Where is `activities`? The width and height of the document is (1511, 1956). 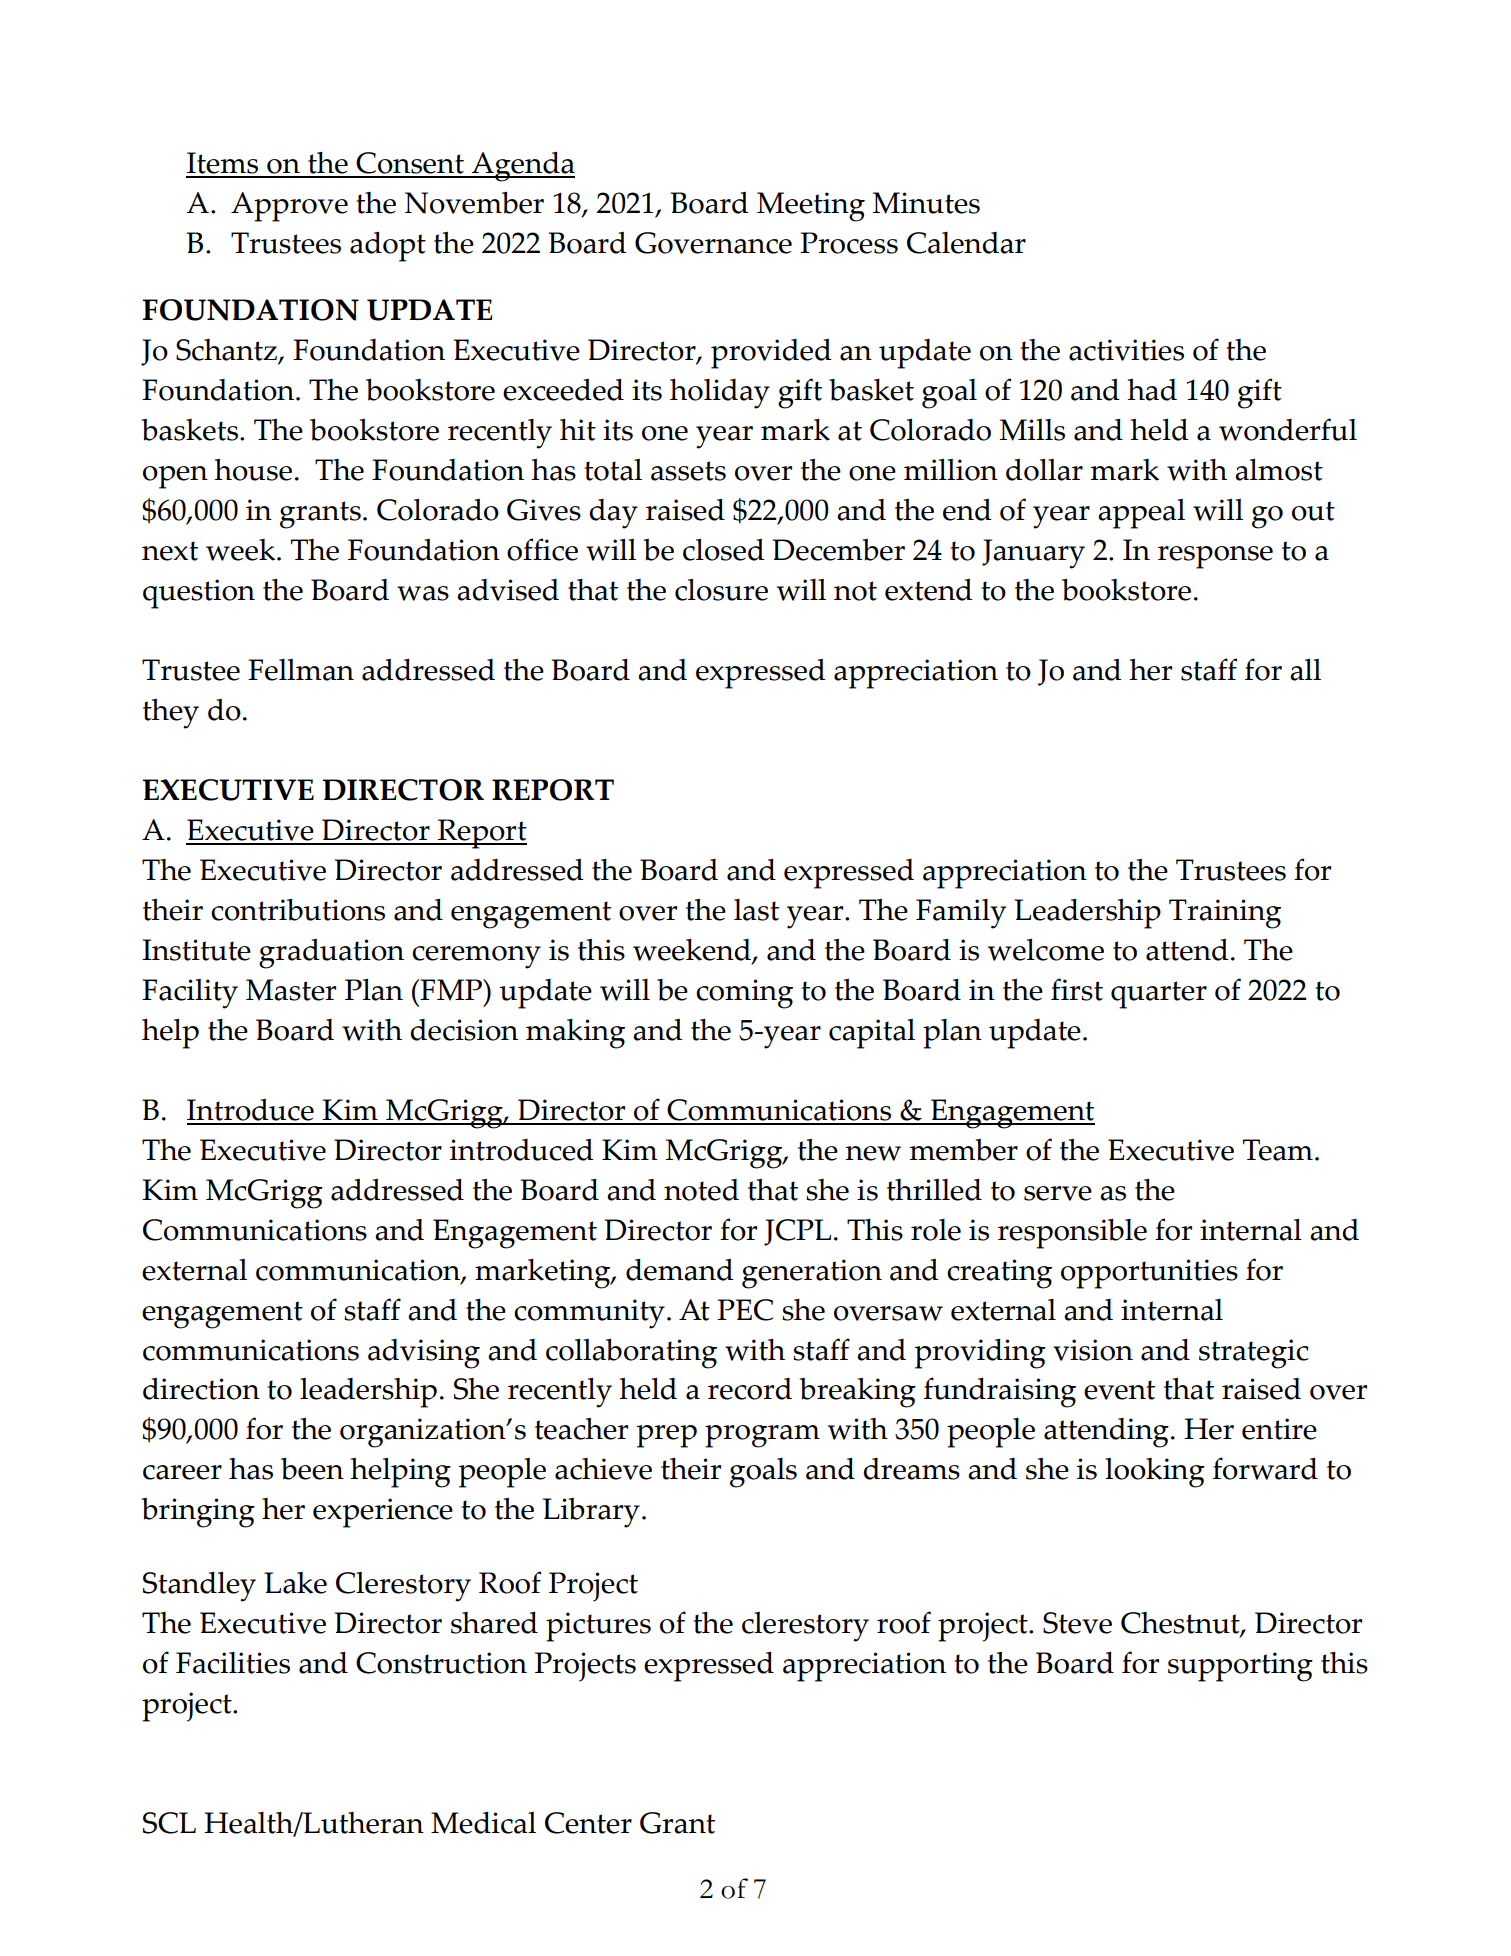
activities is located at coordinates (1126, 350).
